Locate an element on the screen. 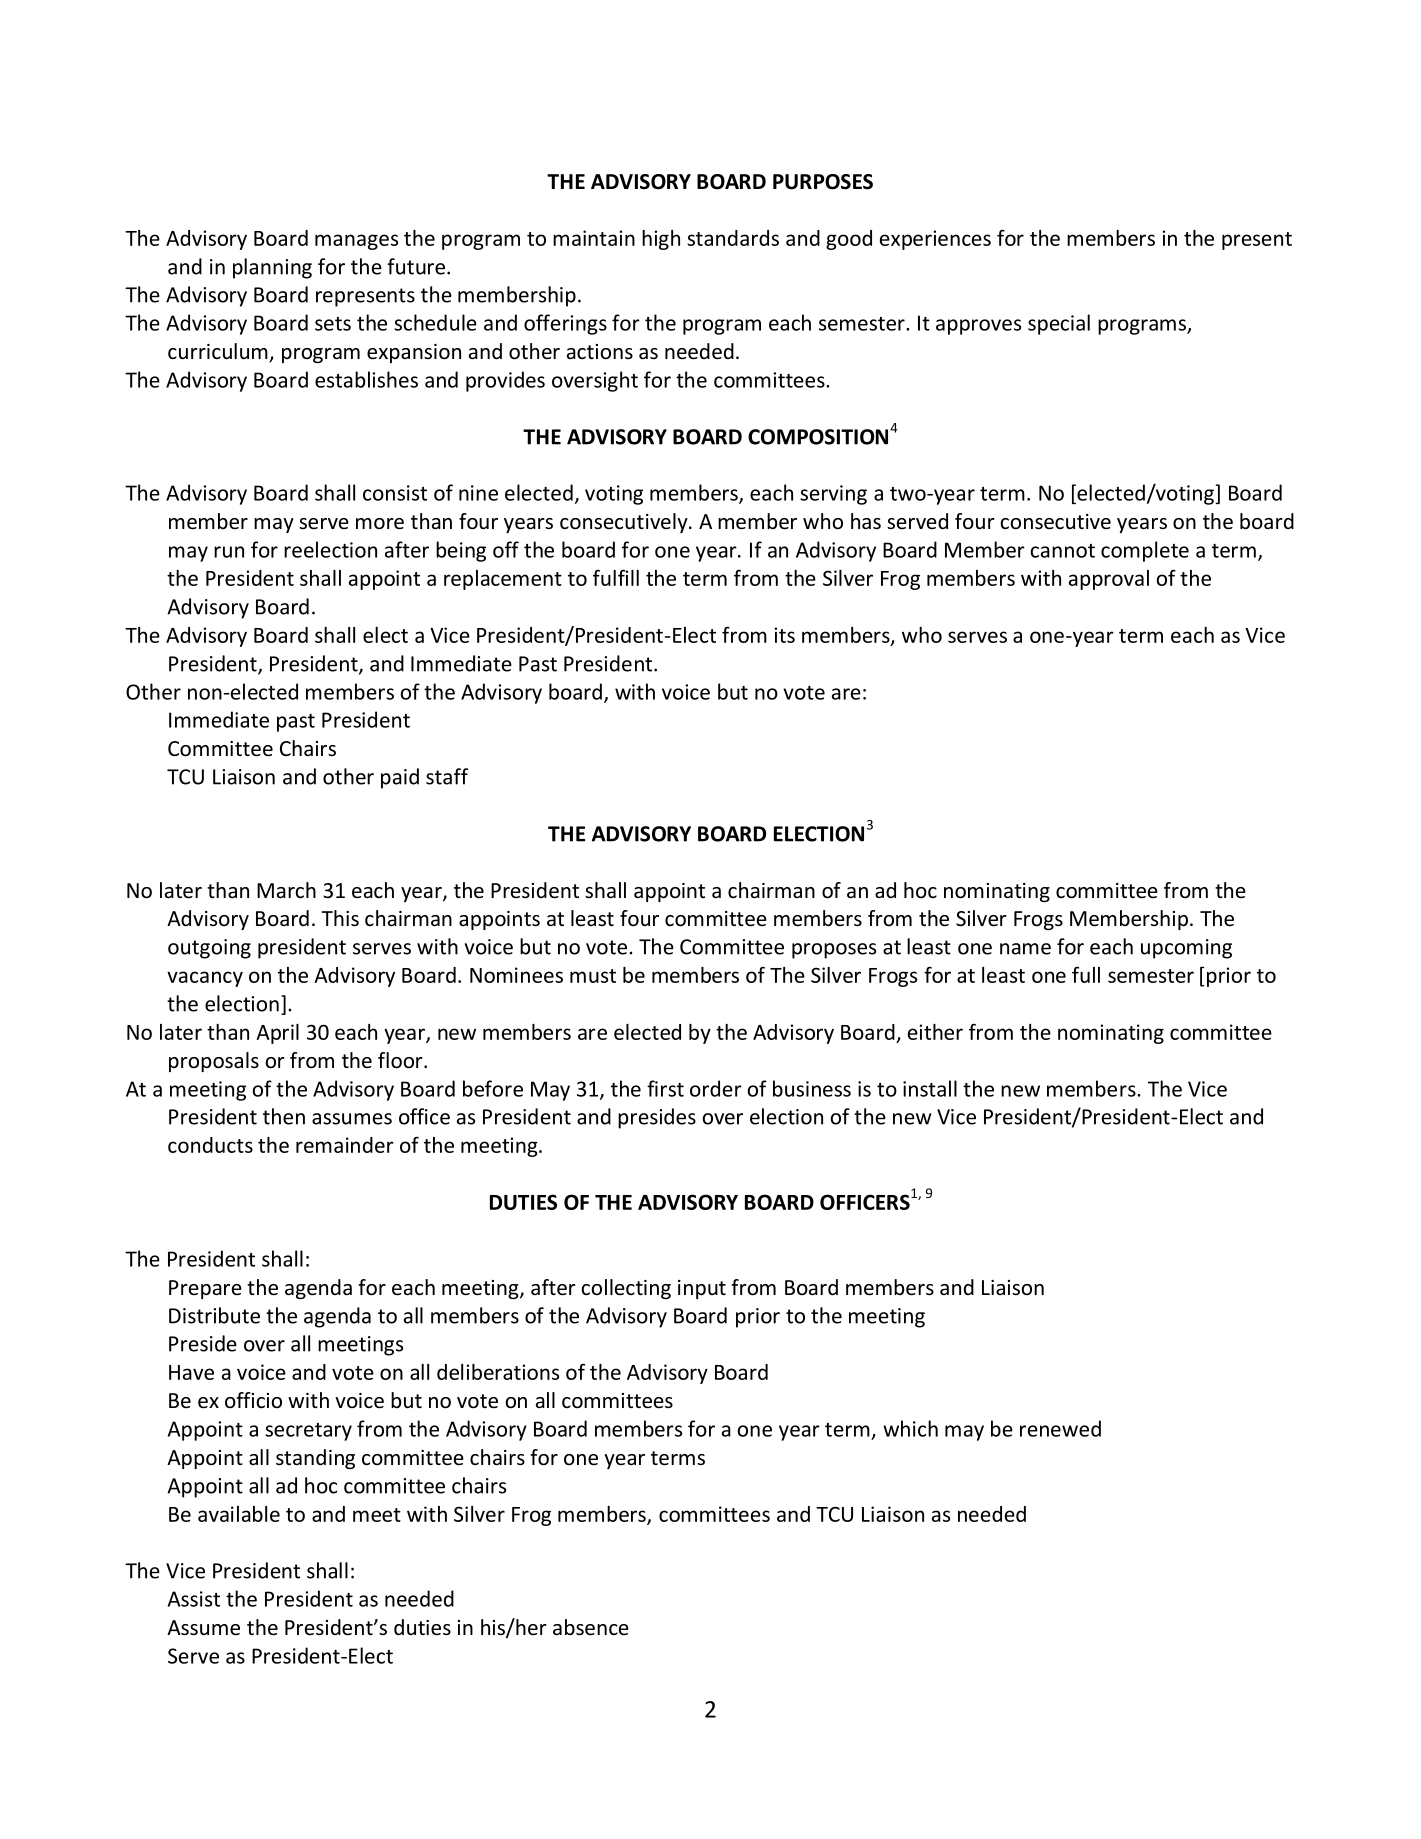  experiences is located at coordinates (935, 240).
